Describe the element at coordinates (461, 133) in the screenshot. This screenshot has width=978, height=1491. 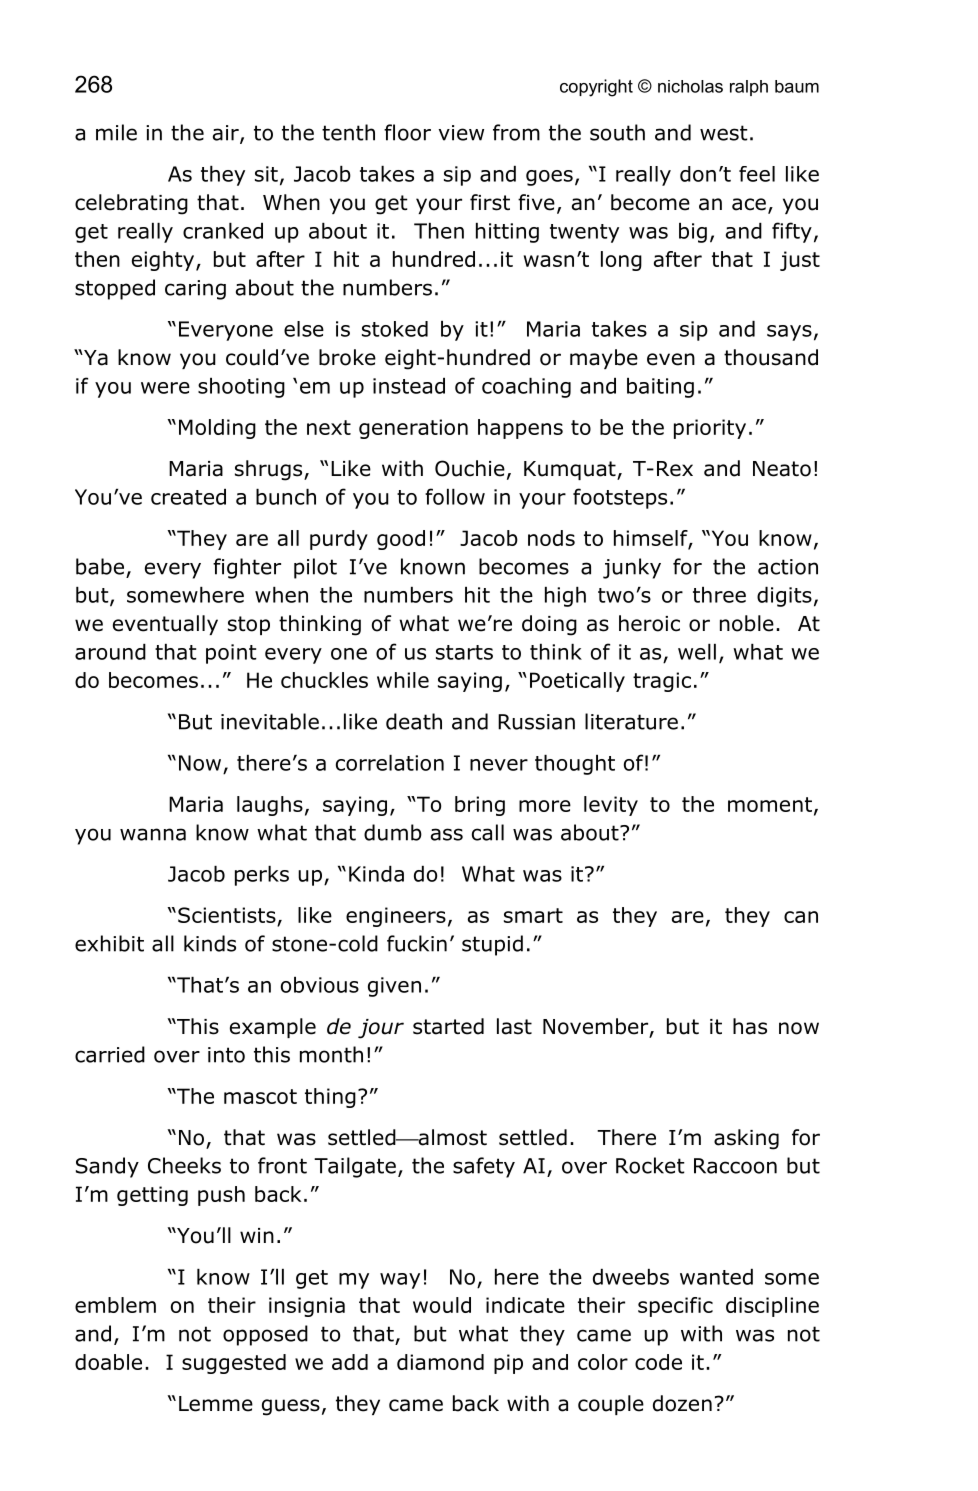
I see `view` at that location.
